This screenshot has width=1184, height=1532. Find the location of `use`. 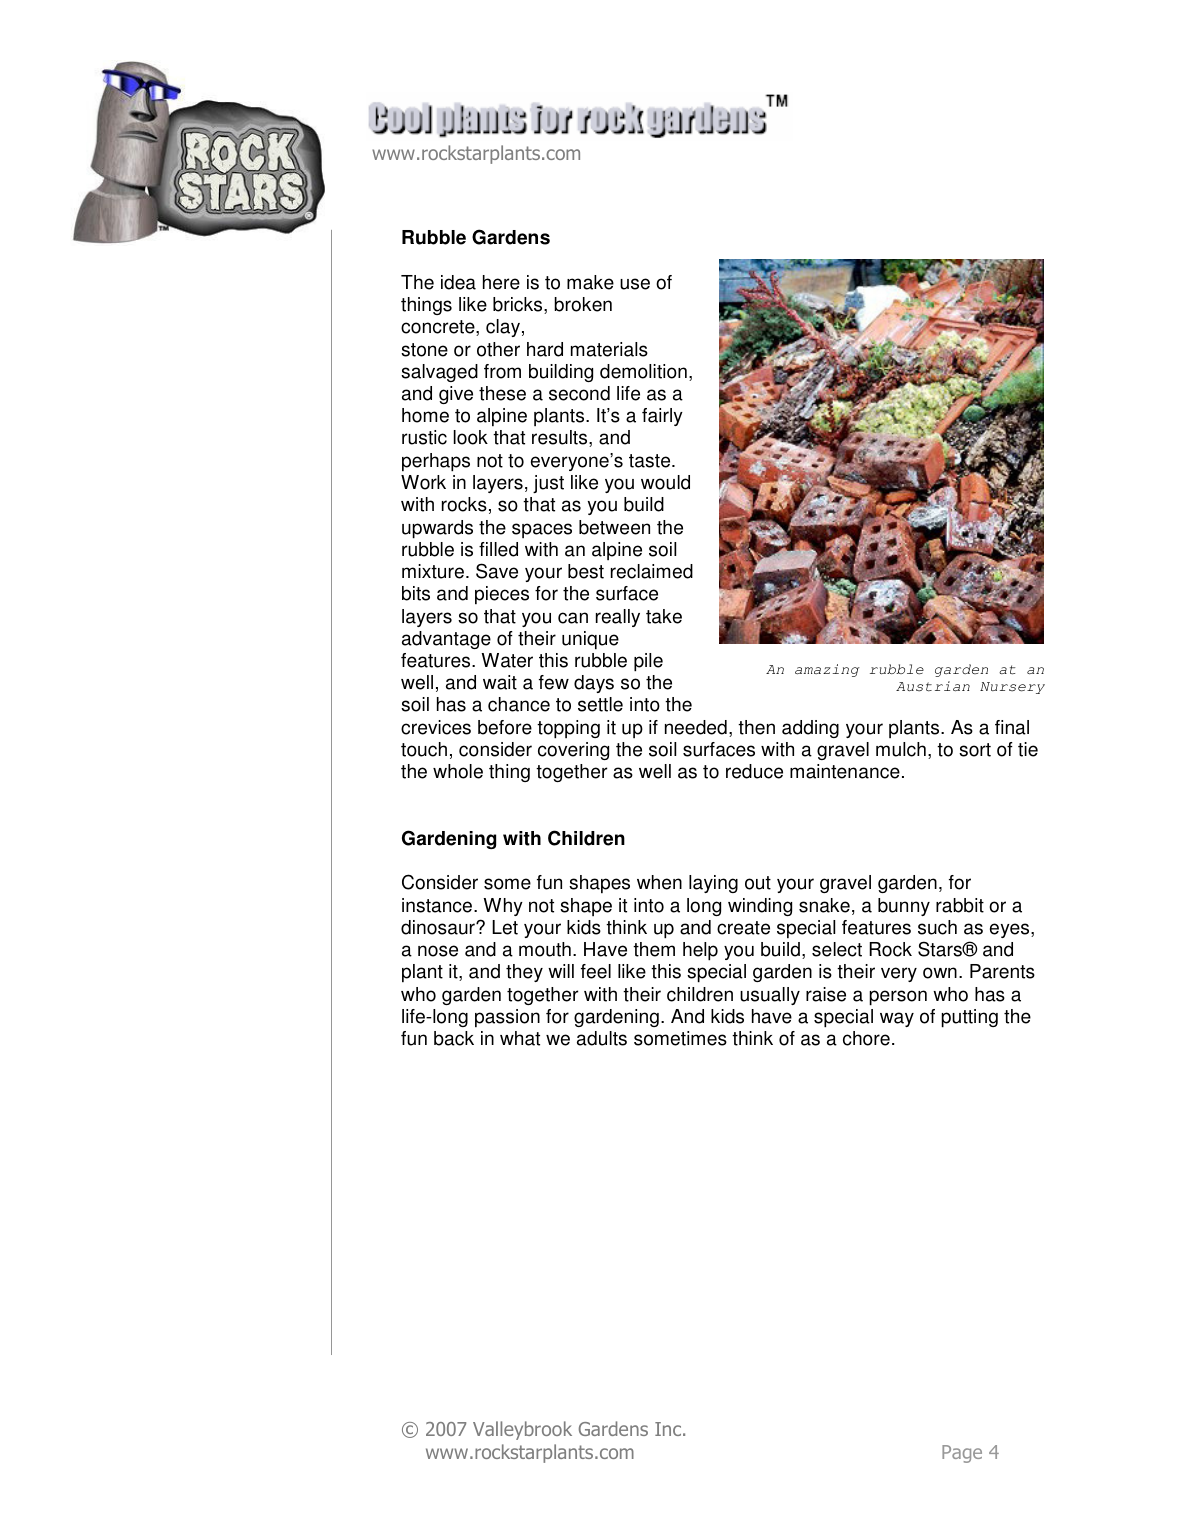

use is located at coordinates (635, 284).
